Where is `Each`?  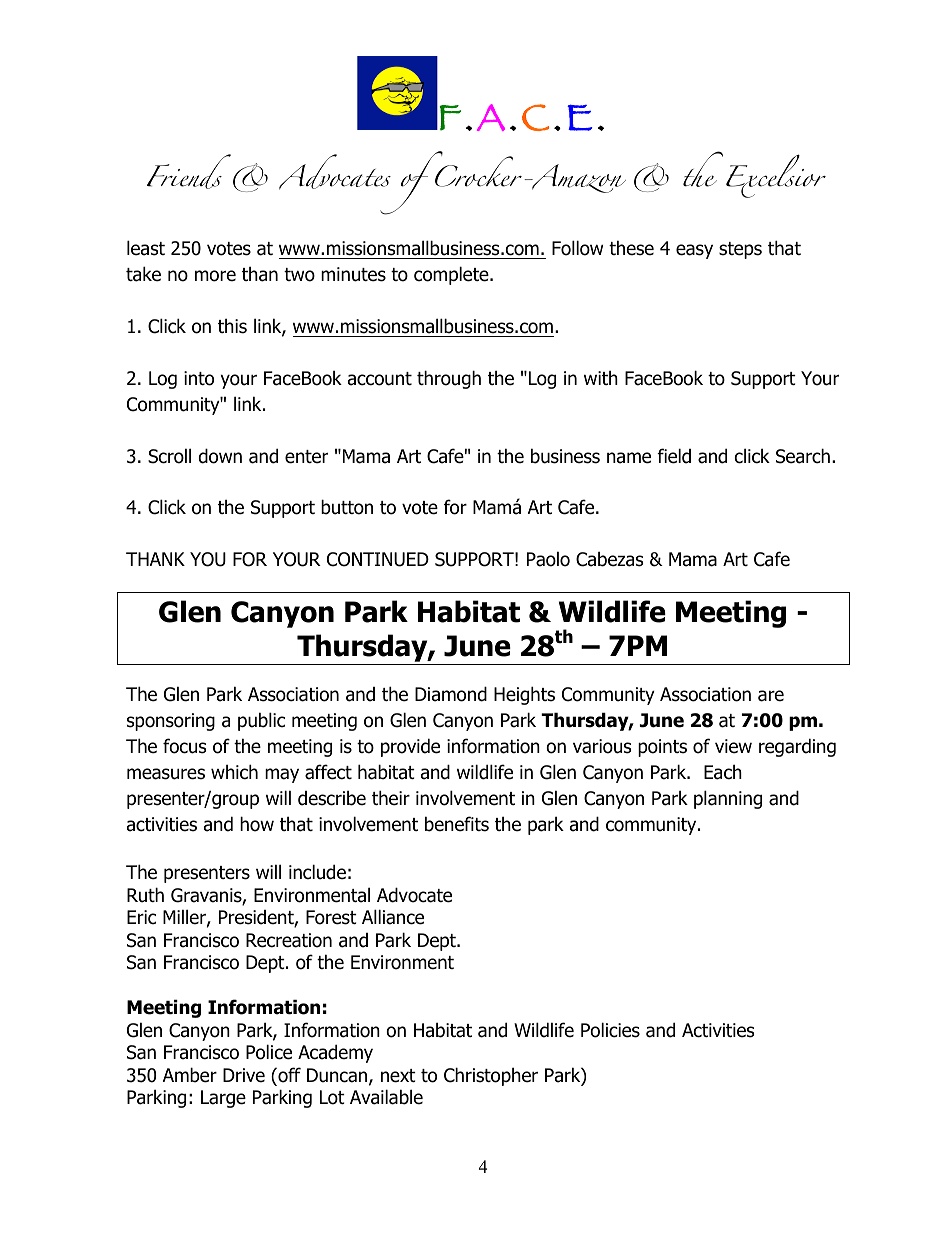
Each is located at coordinates (723, 772).
